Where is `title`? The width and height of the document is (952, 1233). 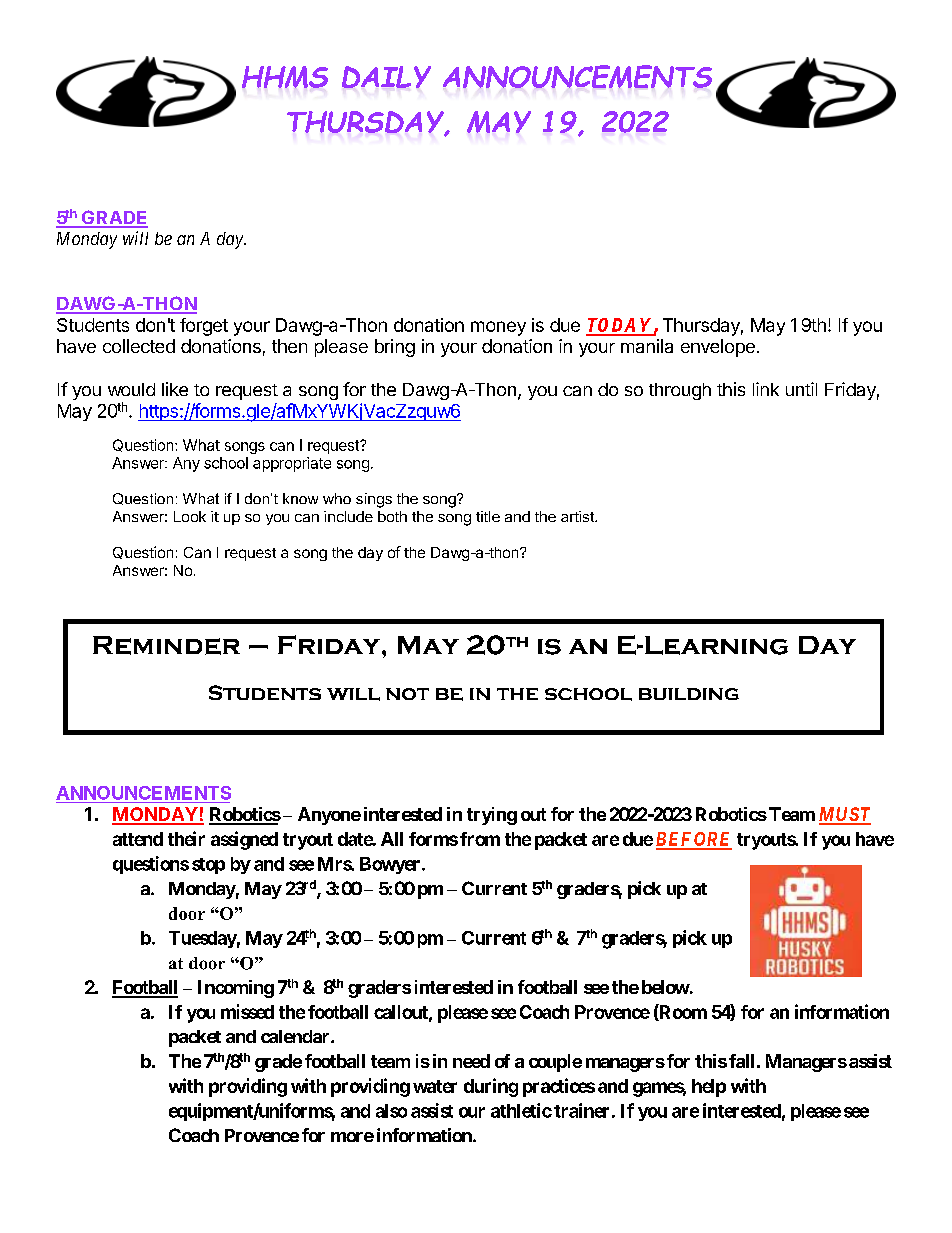 title is located at coordinates (488, 516).
